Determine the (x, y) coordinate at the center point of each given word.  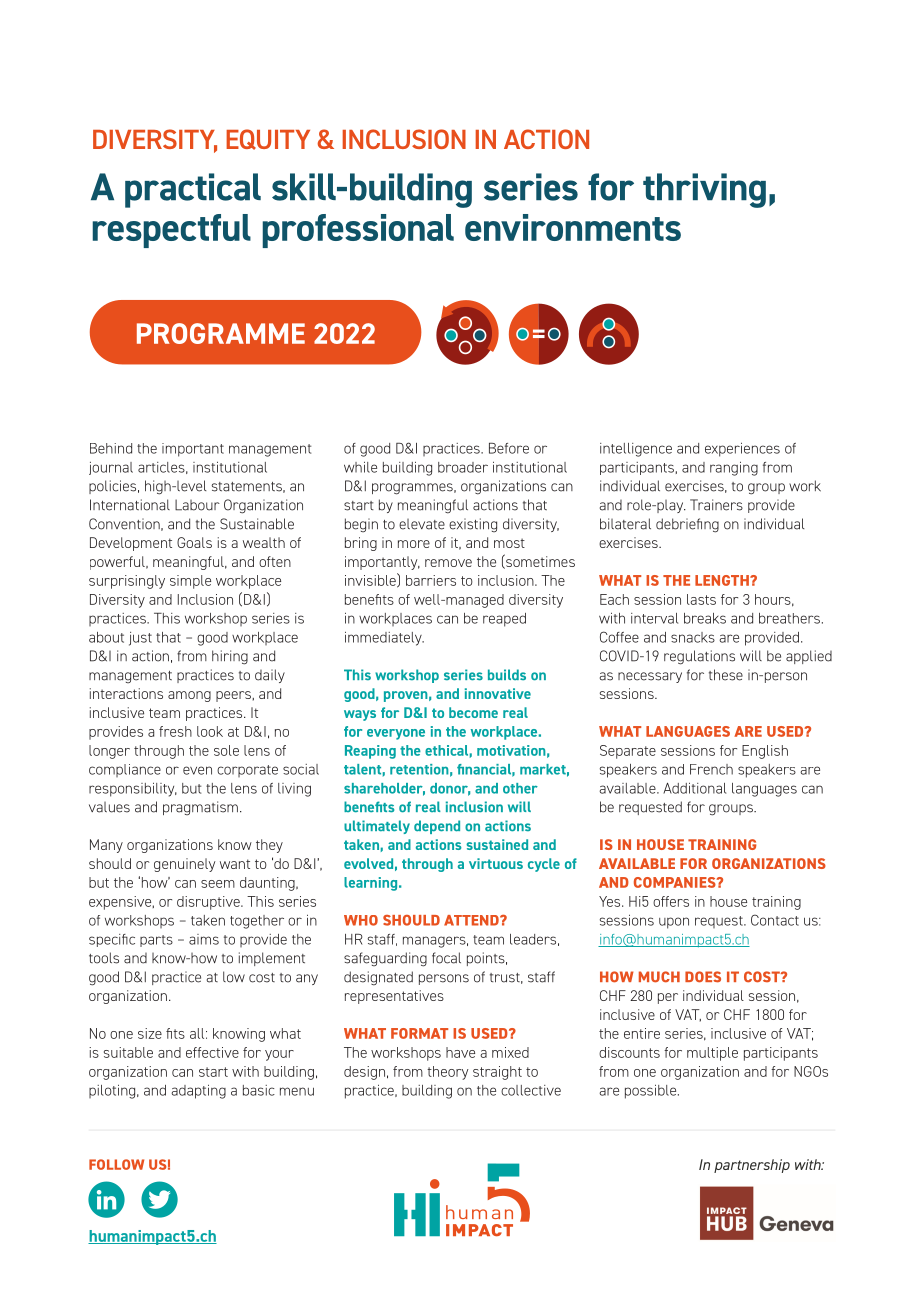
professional (358, 231)
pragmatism (200, 808)
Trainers (716, 505)
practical (193, 190)
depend (437, 827)
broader (463, 467)
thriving (704, 190)
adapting (198, 1092)
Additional (694, 788)
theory (448, 1073)
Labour (197, 505)
